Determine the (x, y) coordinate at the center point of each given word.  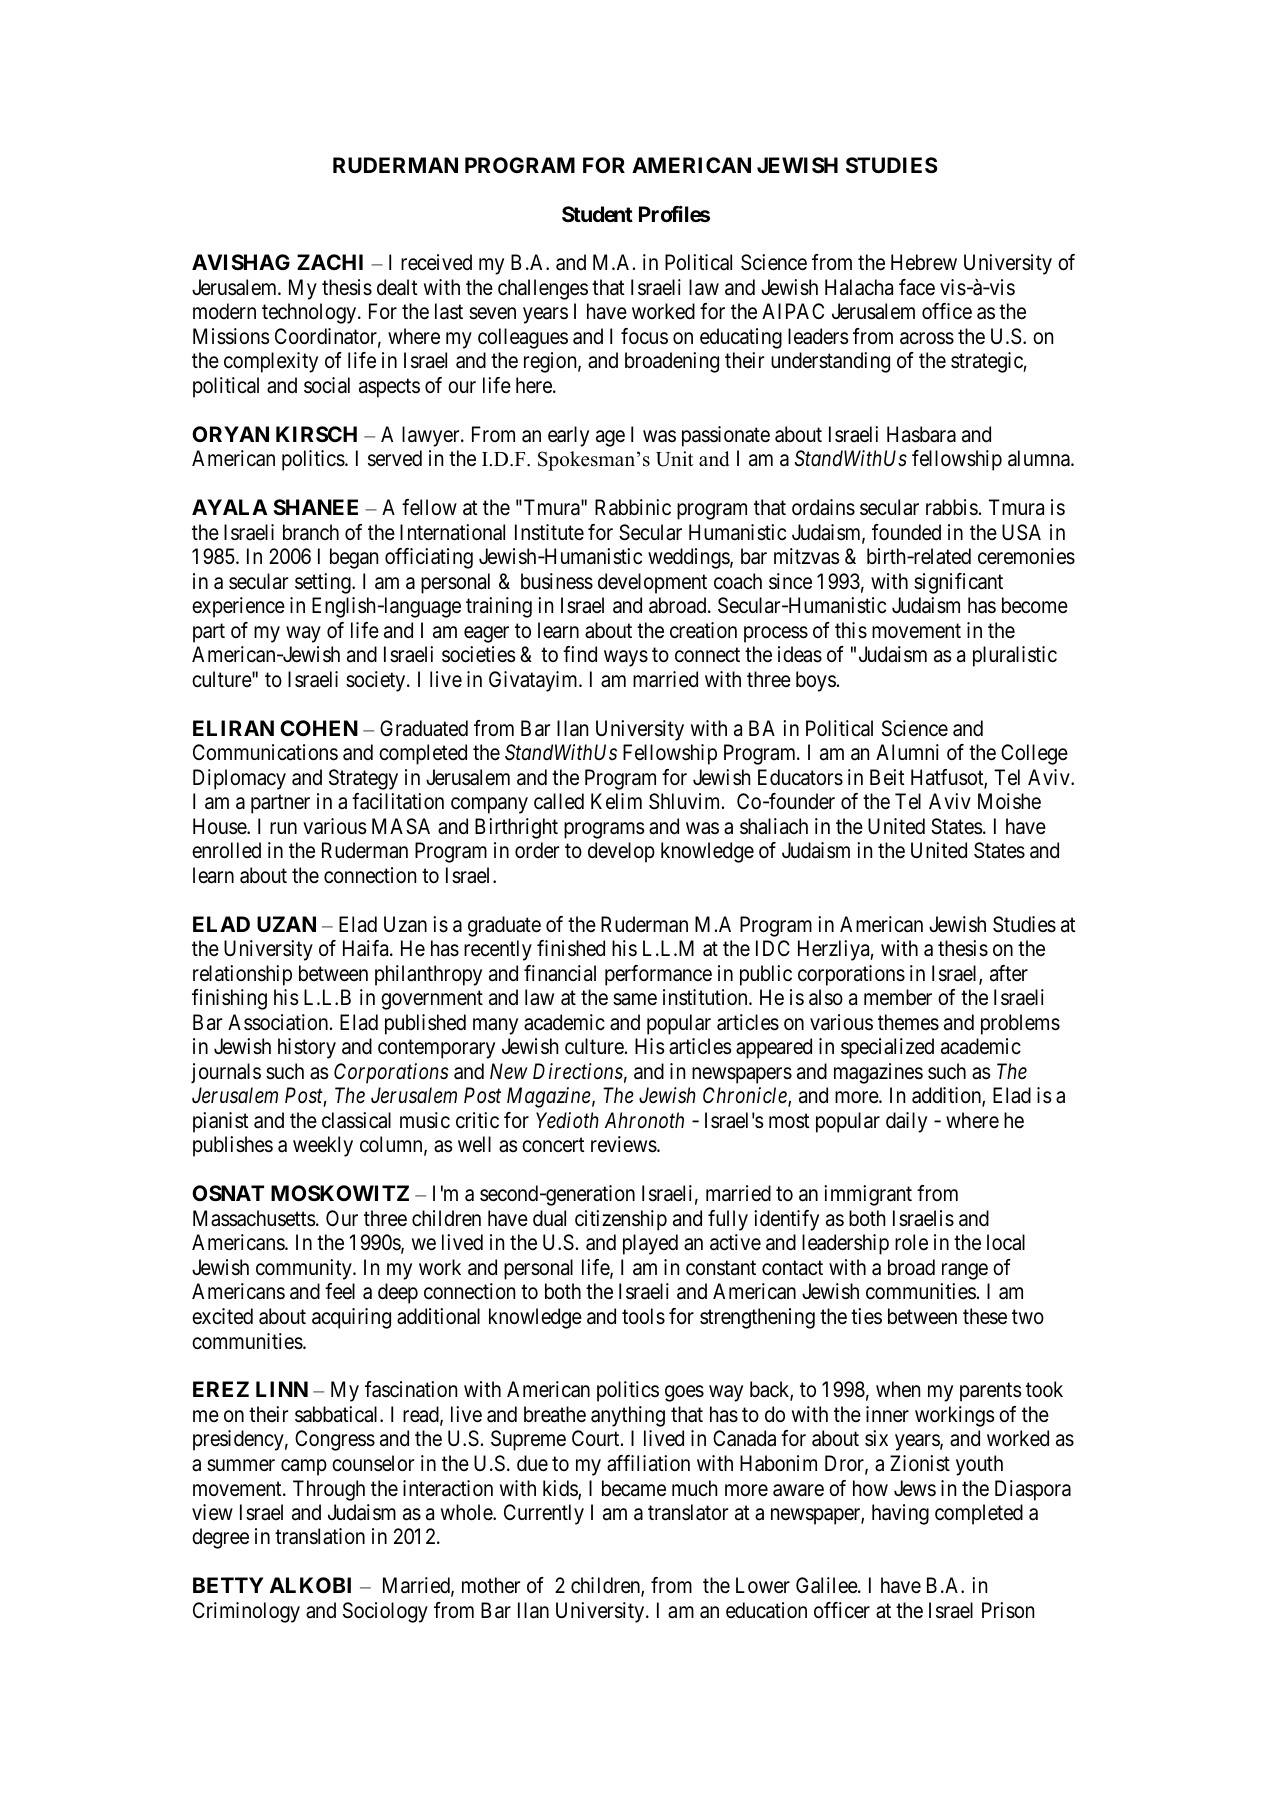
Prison (1008, 1610)
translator (688, 1512)
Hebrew (924, 262)
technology (310, 313)
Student (597, 214)
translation (320, 1536)
